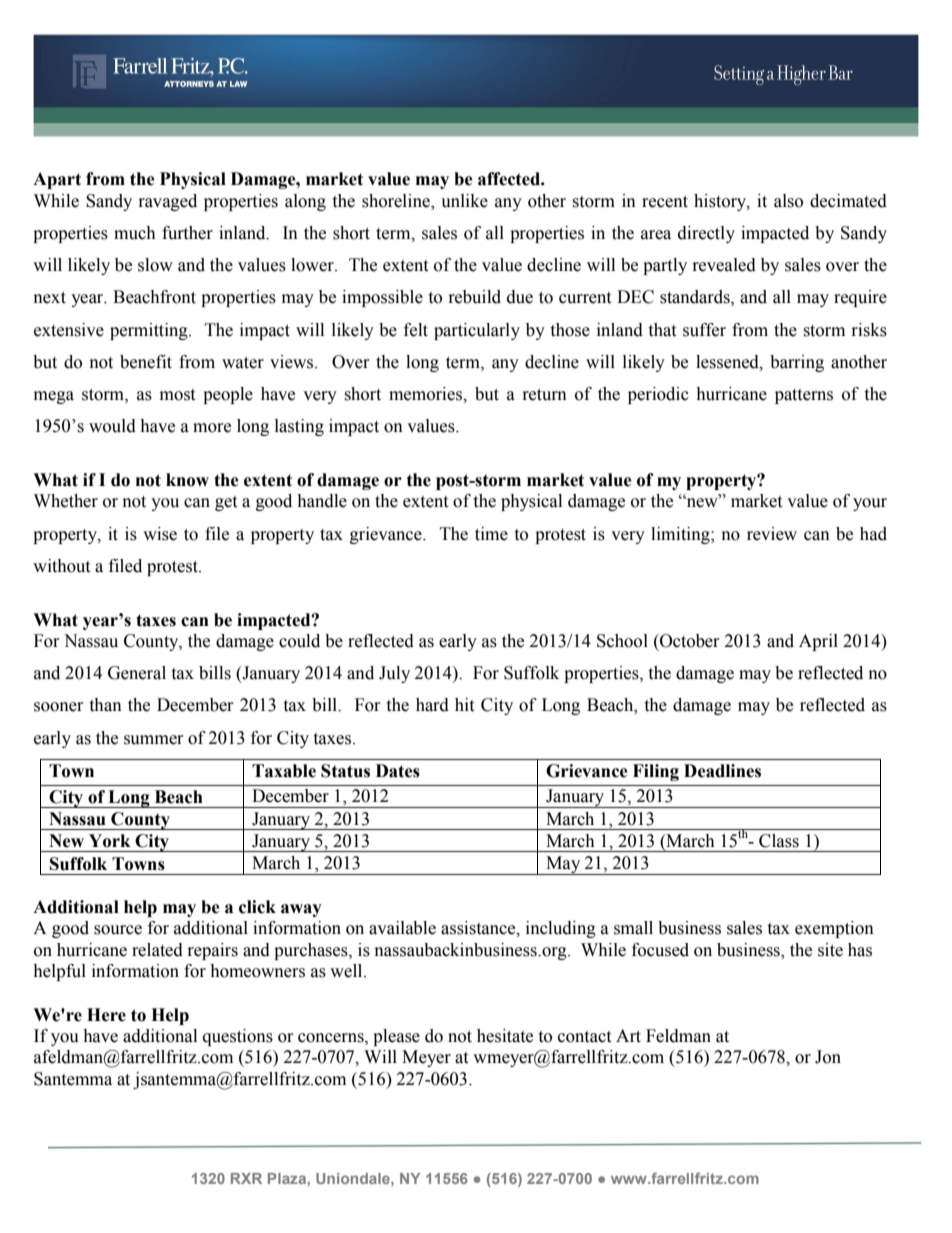 The width and height of the screenshot is (952, 1233). I want to click on unlike, so click(464, 201).
